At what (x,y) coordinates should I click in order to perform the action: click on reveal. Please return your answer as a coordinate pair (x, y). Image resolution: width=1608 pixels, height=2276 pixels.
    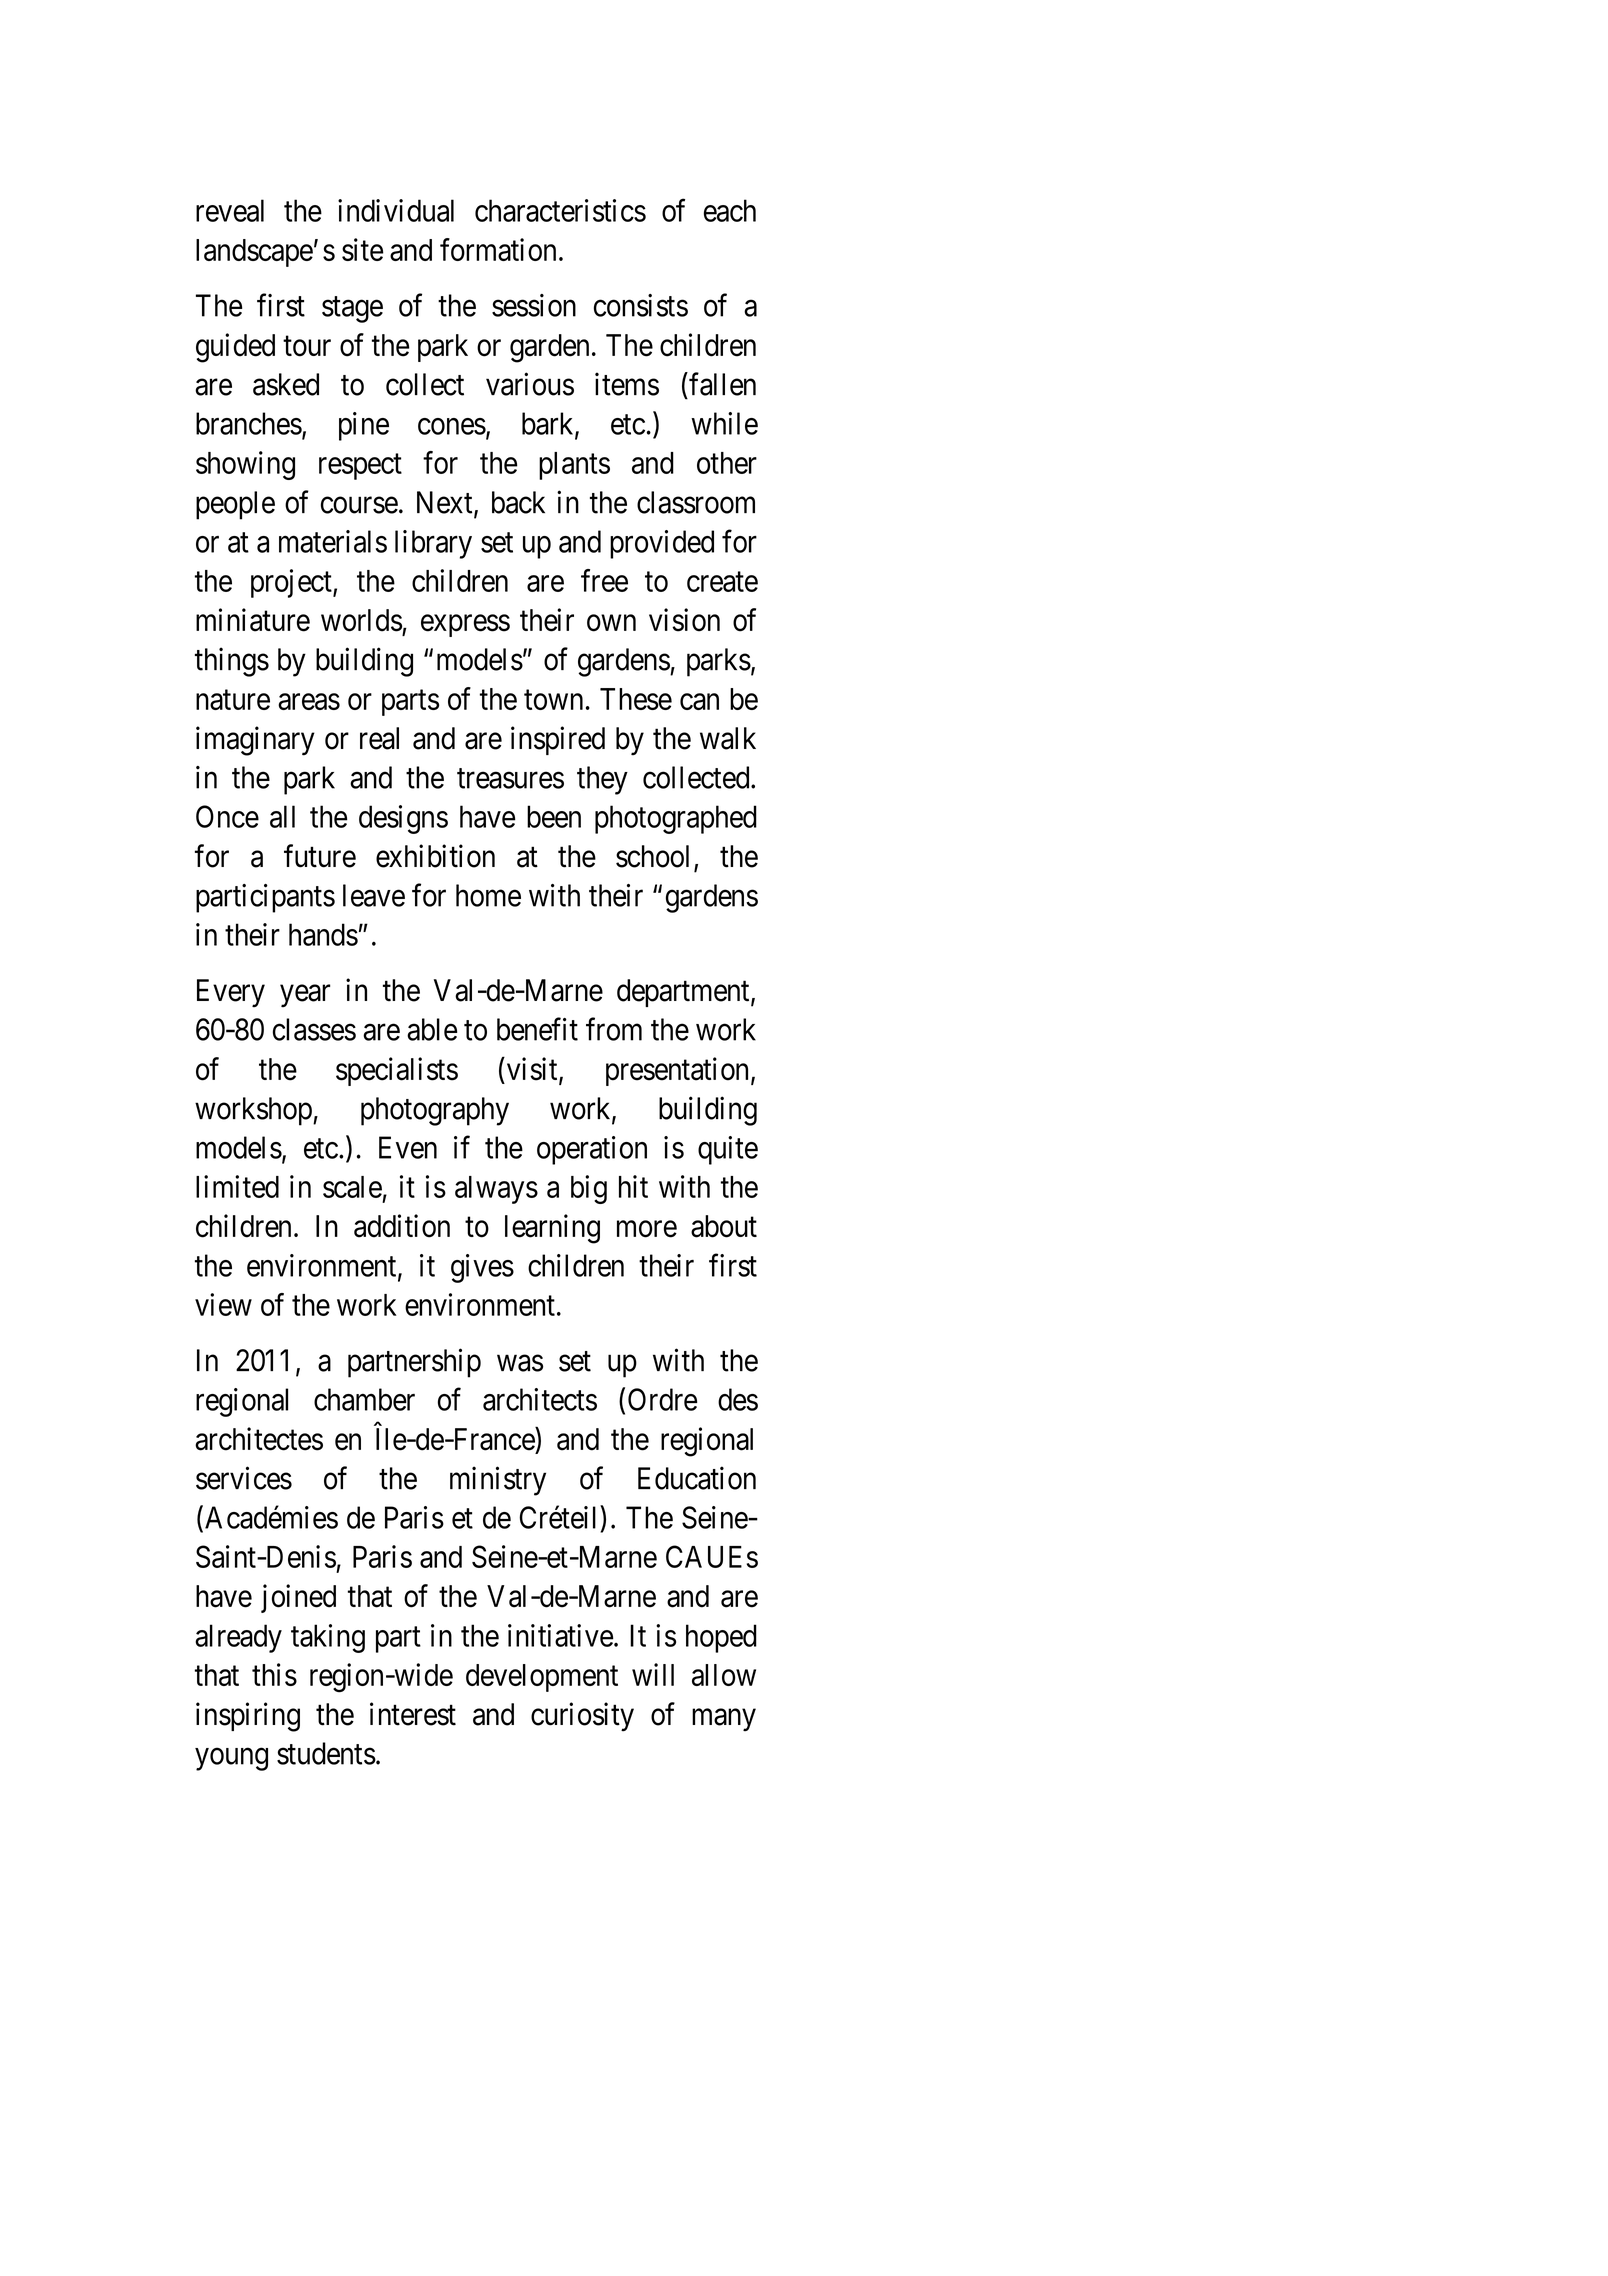
    Looking at the image, I should click on (230, 210).
